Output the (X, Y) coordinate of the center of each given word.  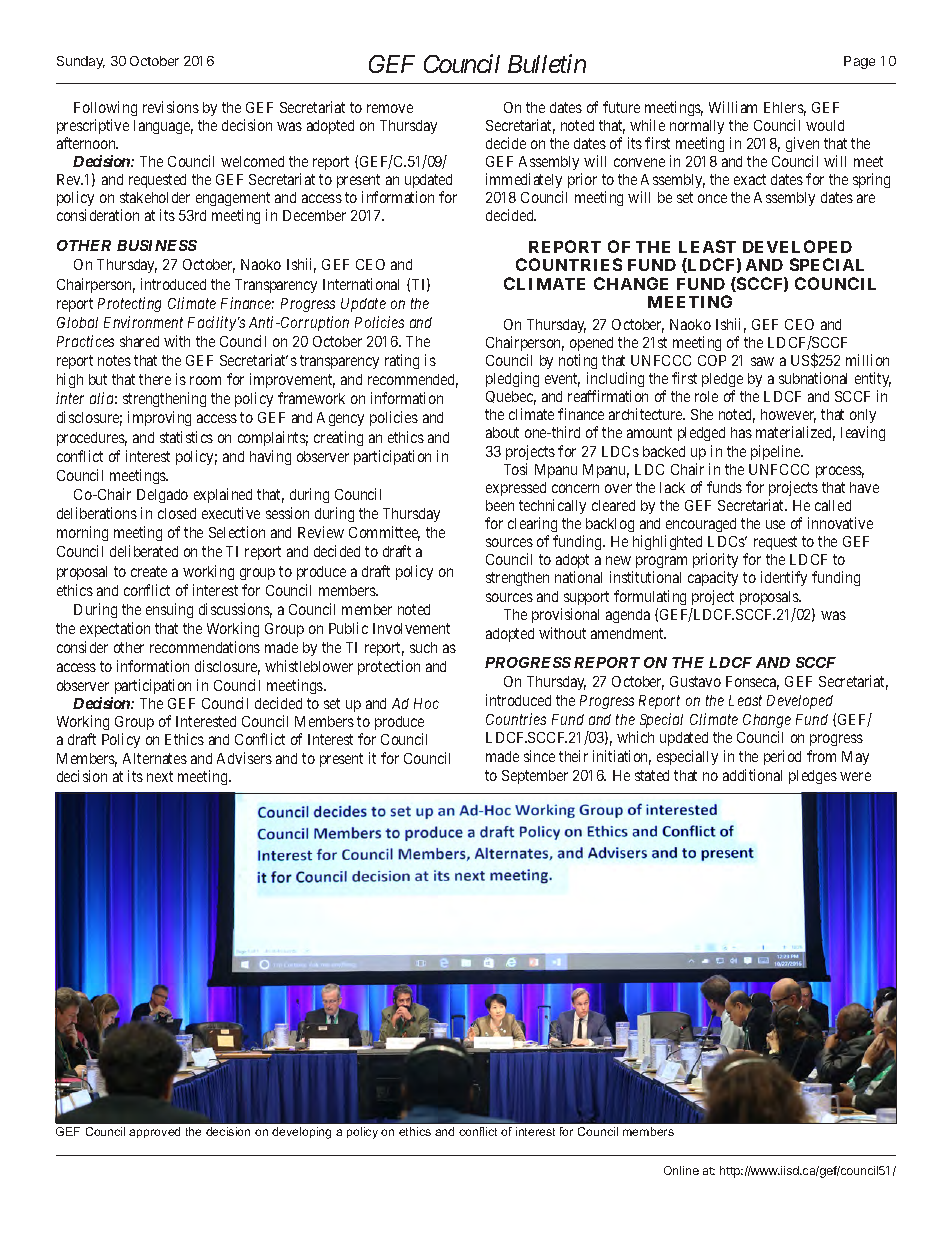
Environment (143, 322)
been (500, 505)
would (825, 125)
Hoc (426, 703)
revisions (171, 107)
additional (752, 775)
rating (402, 361)
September (535, 777)
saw (762, 361)
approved (154, 1132)
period (782, 757)
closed (177, 513)
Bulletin (547, 63)
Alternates (155, 758)
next (160, 776)
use (775, 524)
